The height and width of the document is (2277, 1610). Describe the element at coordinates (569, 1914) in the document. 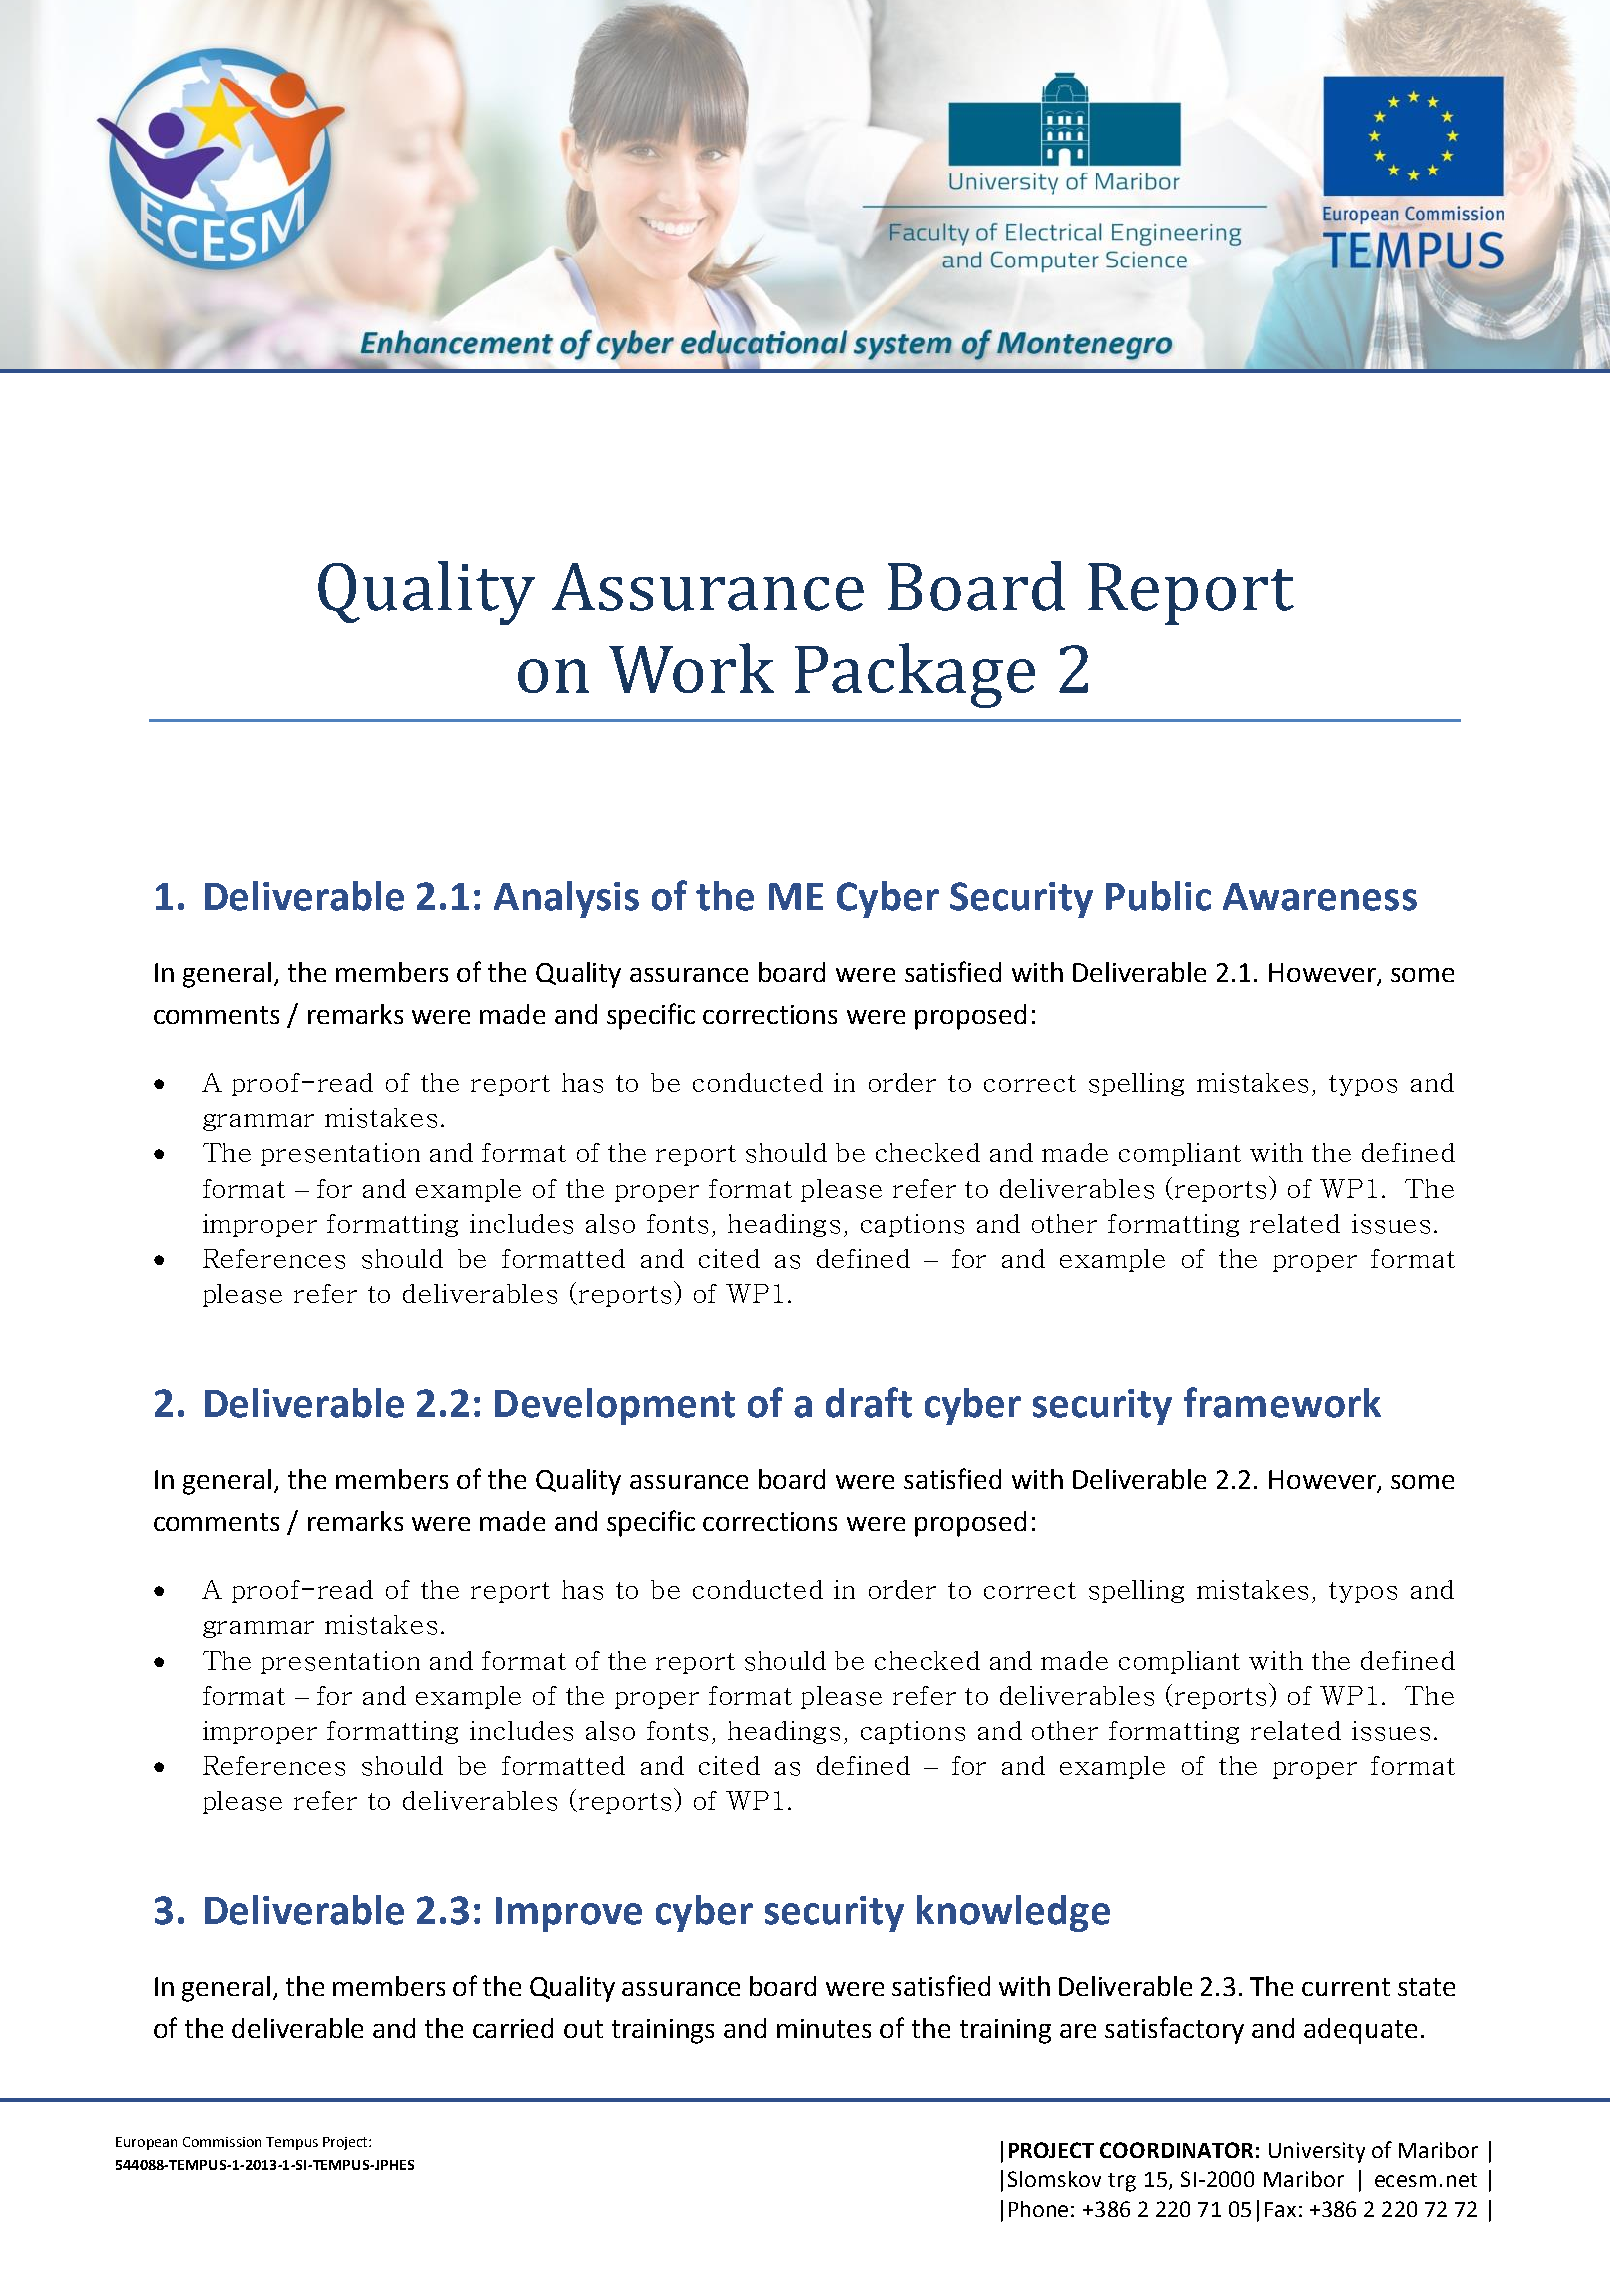

I see `Improve` at that location.
